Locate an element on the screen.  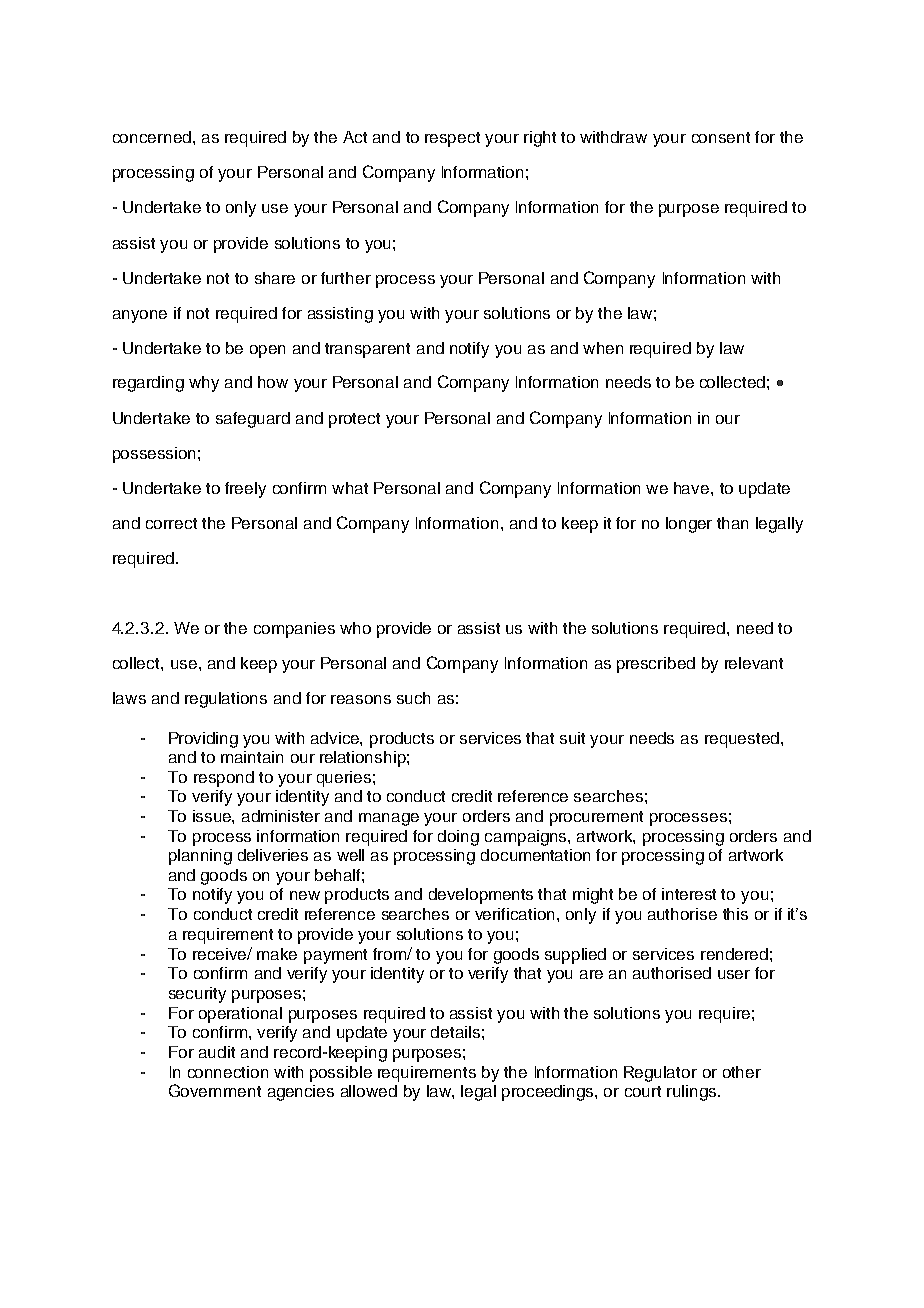
companies is located at coordinates (294, 630).
